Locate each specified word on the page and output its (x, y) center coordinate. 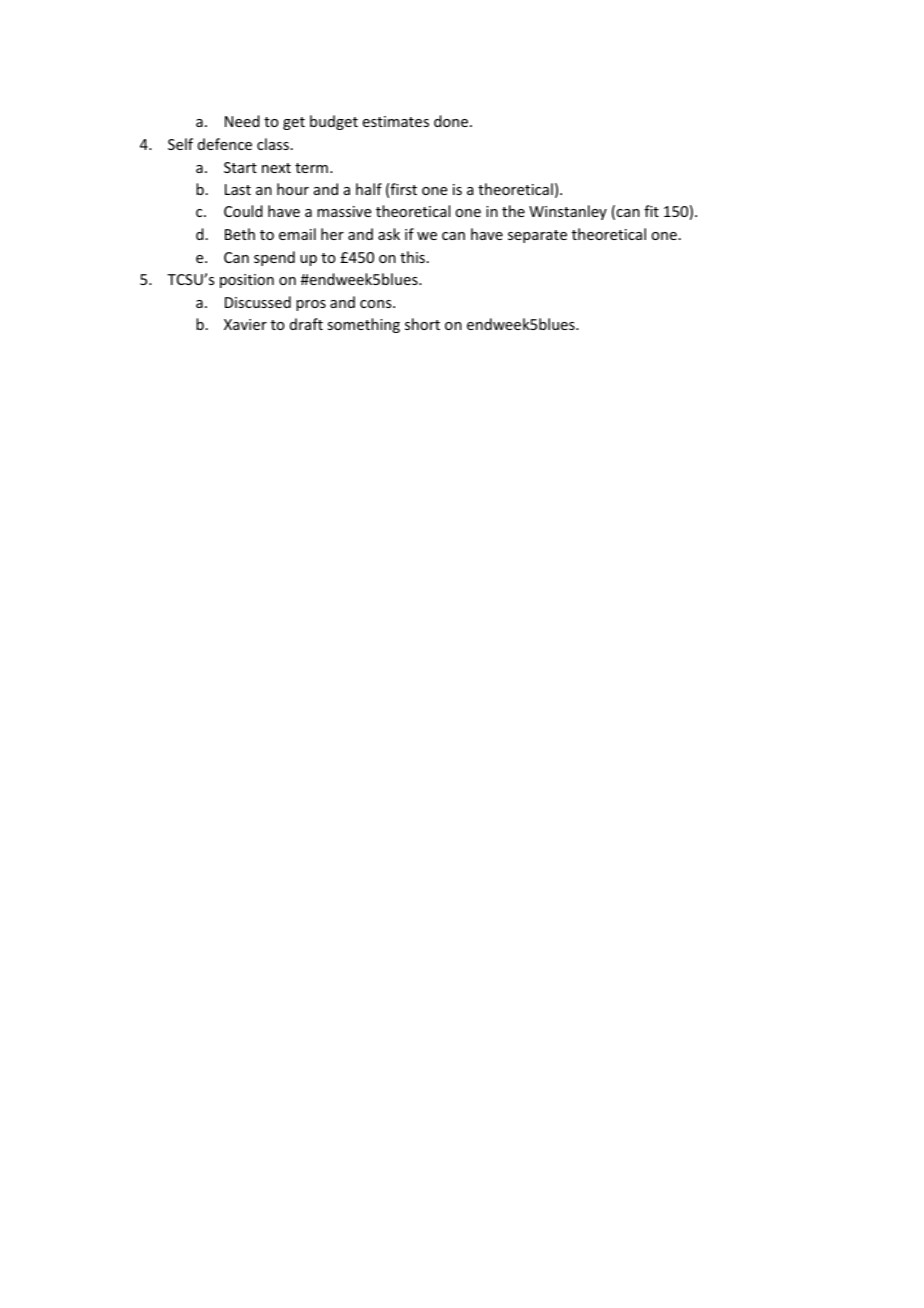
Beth (240, 234)
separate (537, 236)
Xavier (245, 324)
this (412, 257)
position (247, 281)
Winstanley (568, 212)
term (311, 168)
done (452, 121)
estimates (396, 121)
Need (242, 121)
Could (243, 211)
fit (651, 211)
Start (240, 167)
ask (389, 234)
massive (344, 211)
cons (377, 304)
